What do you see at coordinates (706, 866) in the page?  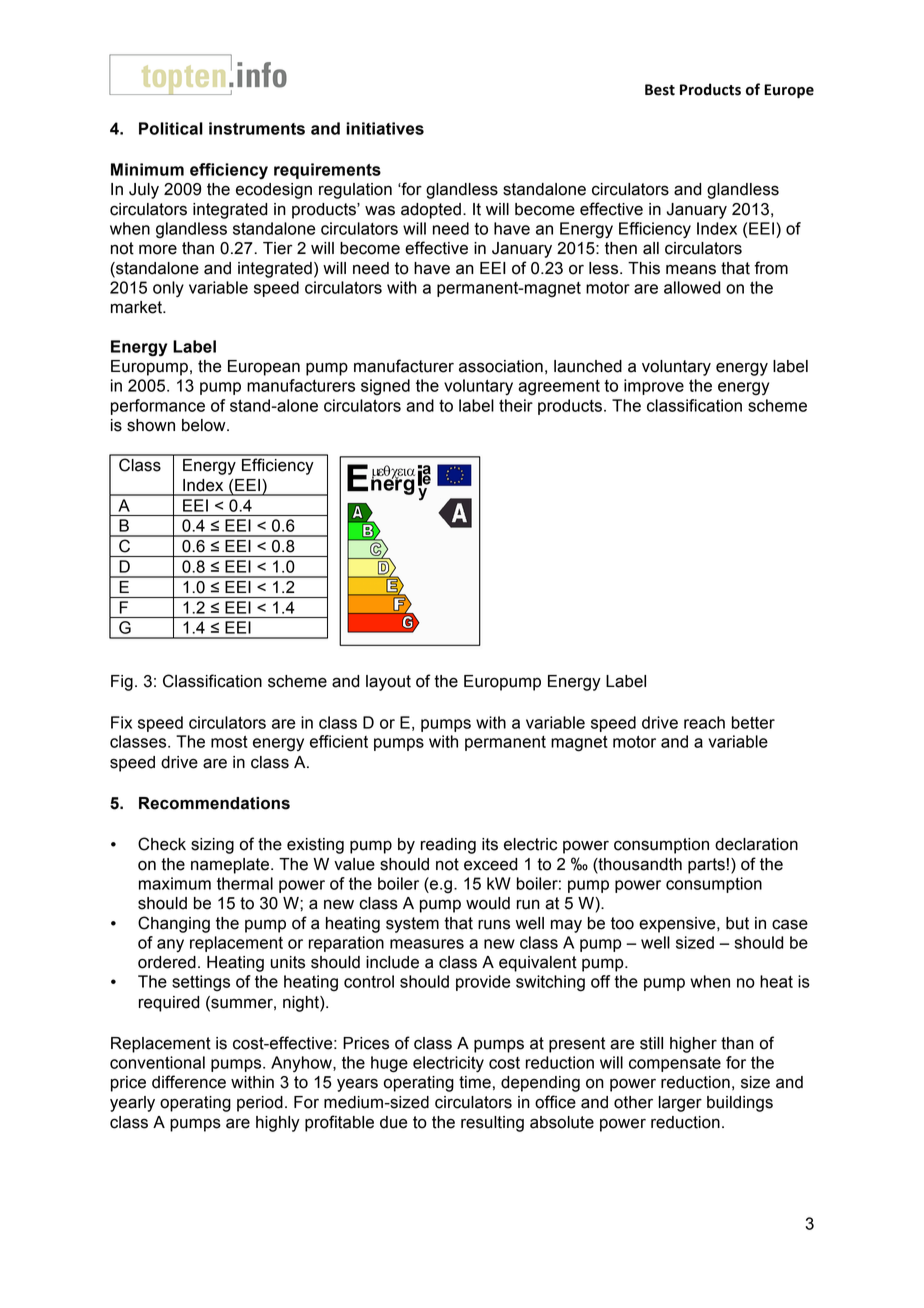 I see `parts` at bounding box center [706, 866].
